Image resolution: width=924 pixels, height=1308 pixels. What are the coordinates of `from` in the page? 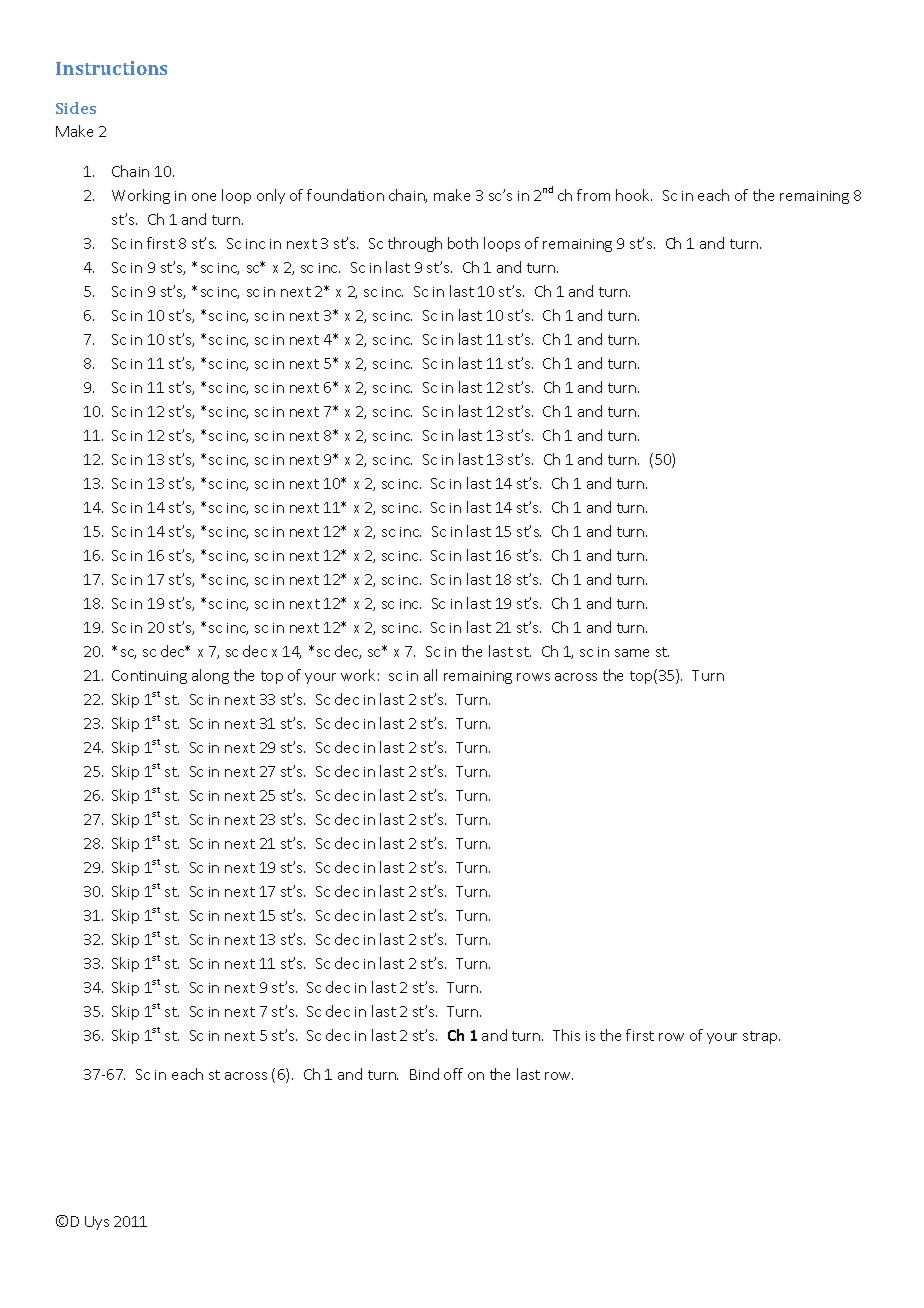 It's located at (593, 195).
